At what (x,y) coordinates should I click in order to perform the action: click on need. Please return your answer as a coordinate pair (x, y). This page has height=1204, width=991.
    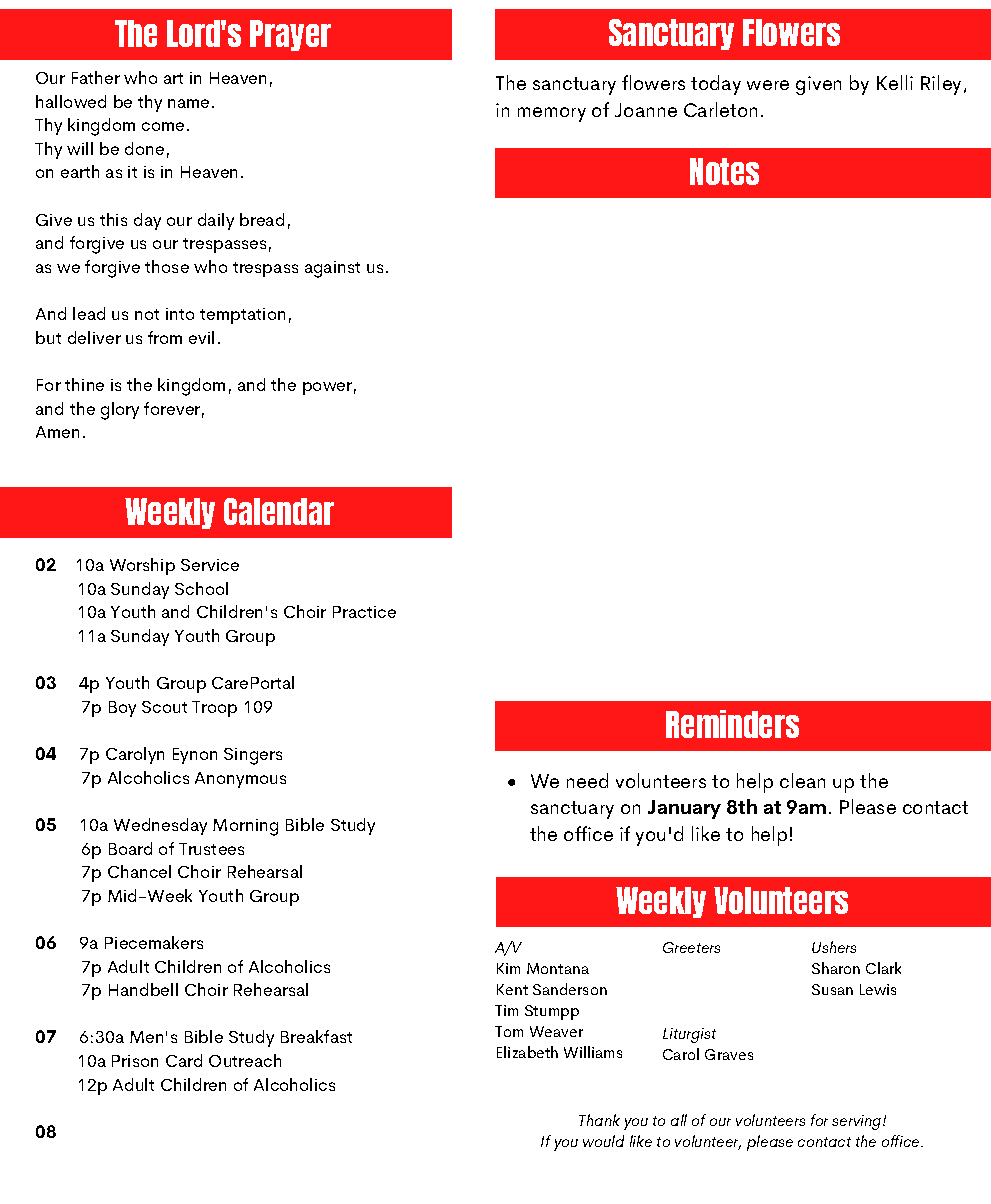
    Looking at the image, I should click on (587, 780).
